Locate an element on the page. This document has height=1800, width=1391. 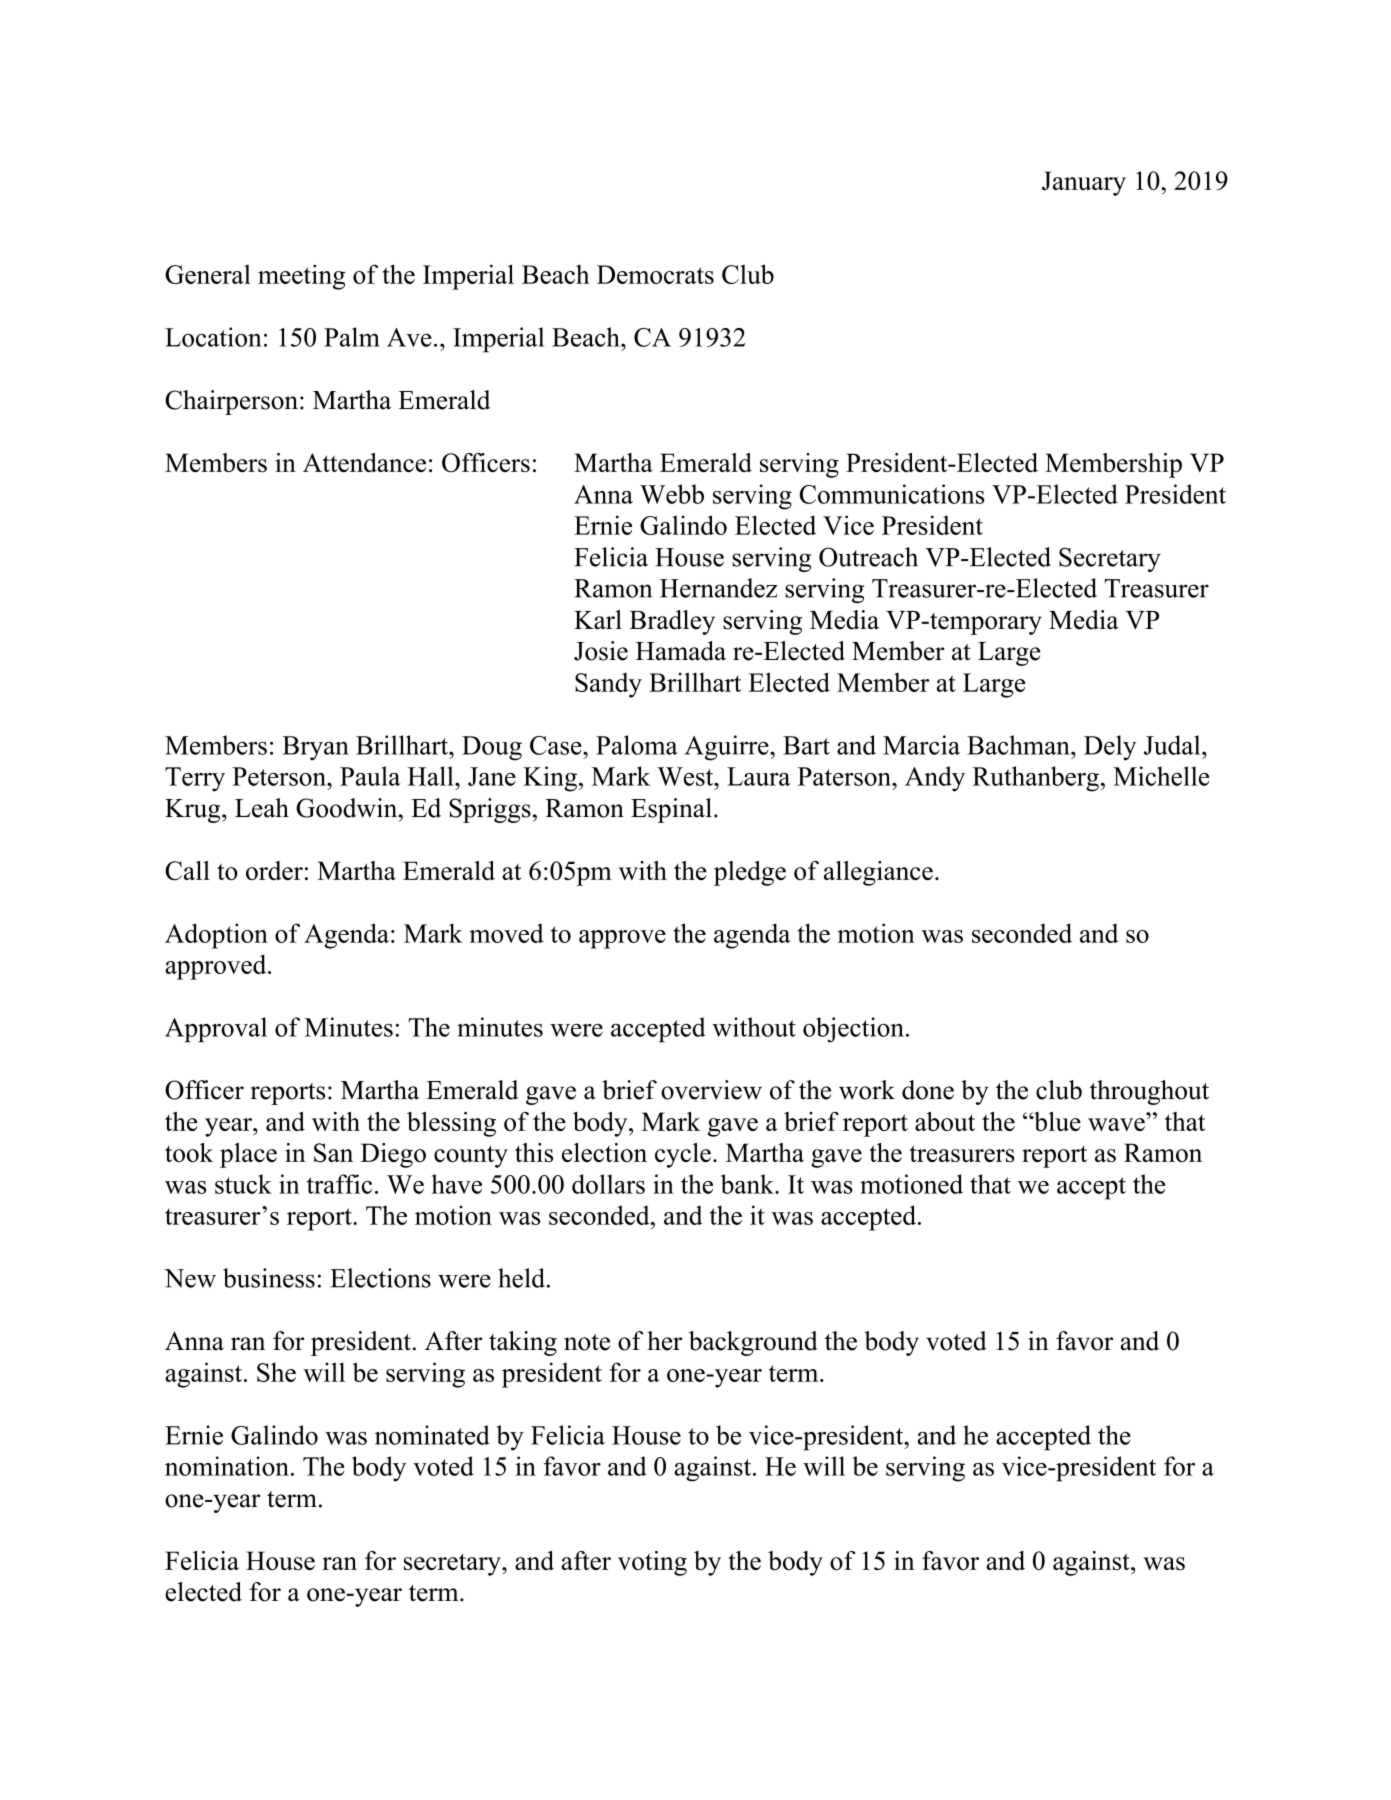
background is located at coordinates (753, 1343).
